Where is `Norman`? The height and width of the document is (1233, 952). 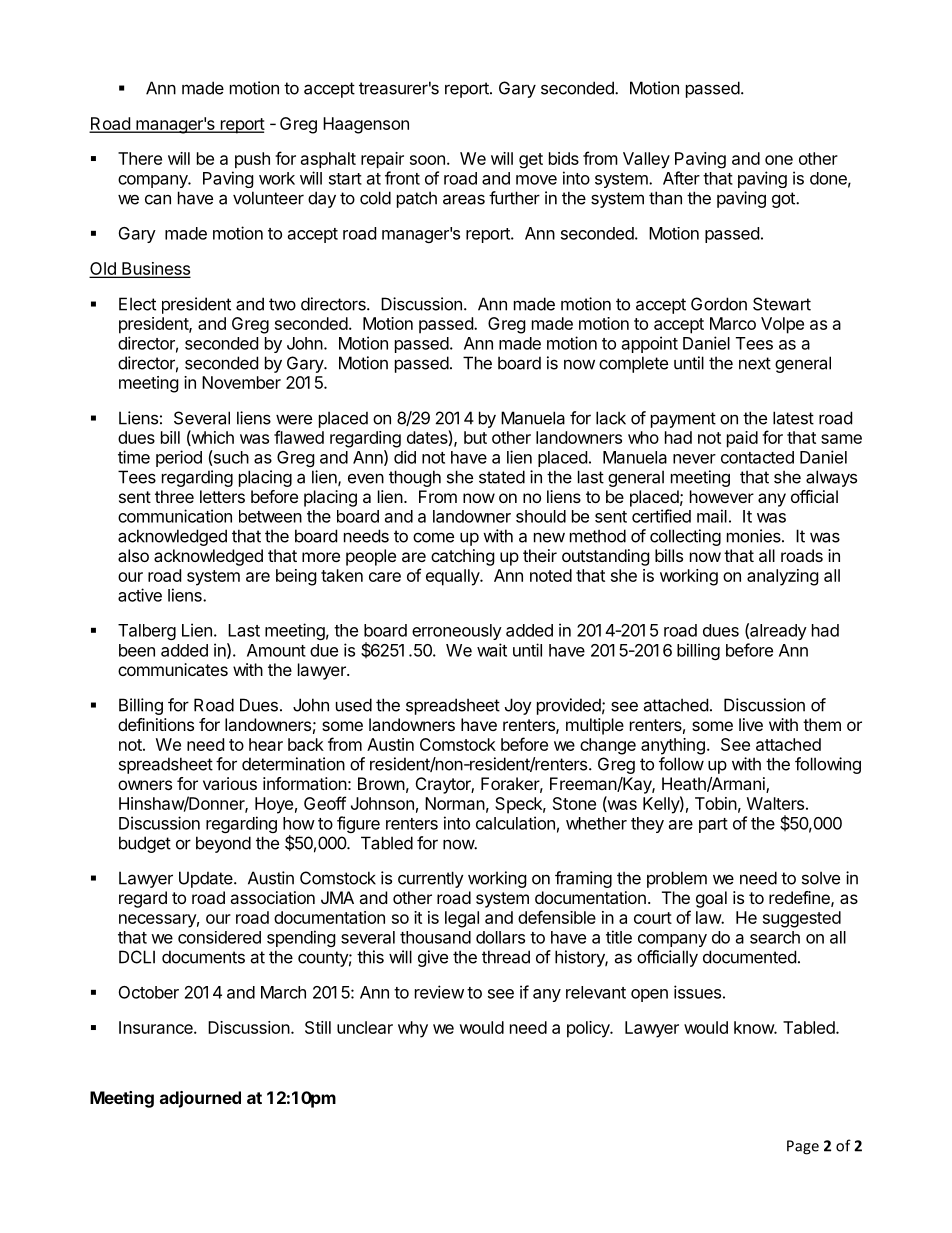 Norman is located at coordinates (455, 803).
